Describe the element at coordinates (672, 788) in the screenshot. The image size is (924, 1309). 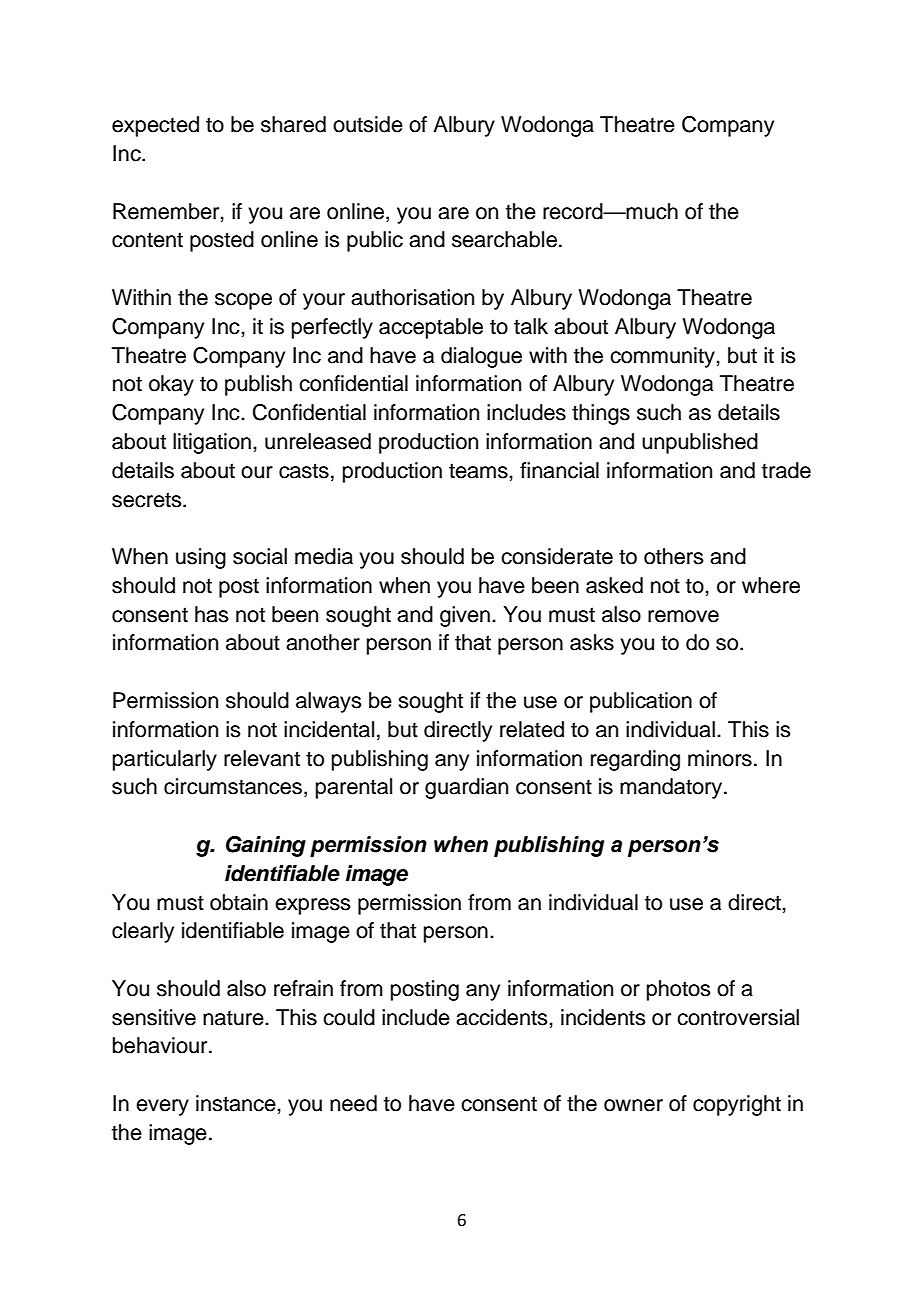
I see `mandatory` at that location.
